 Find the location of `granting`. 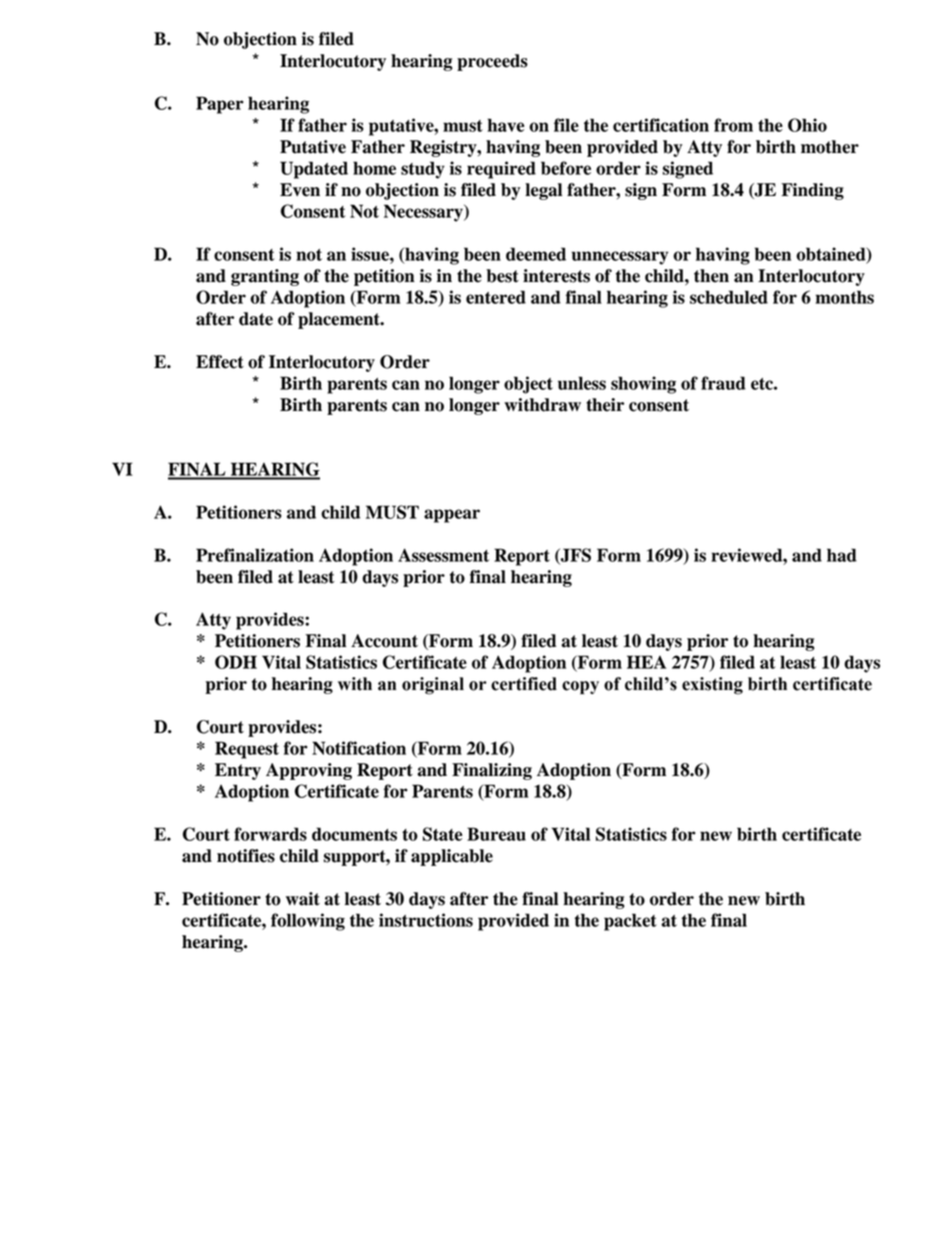

granting is located at coordinates (265, 277).
